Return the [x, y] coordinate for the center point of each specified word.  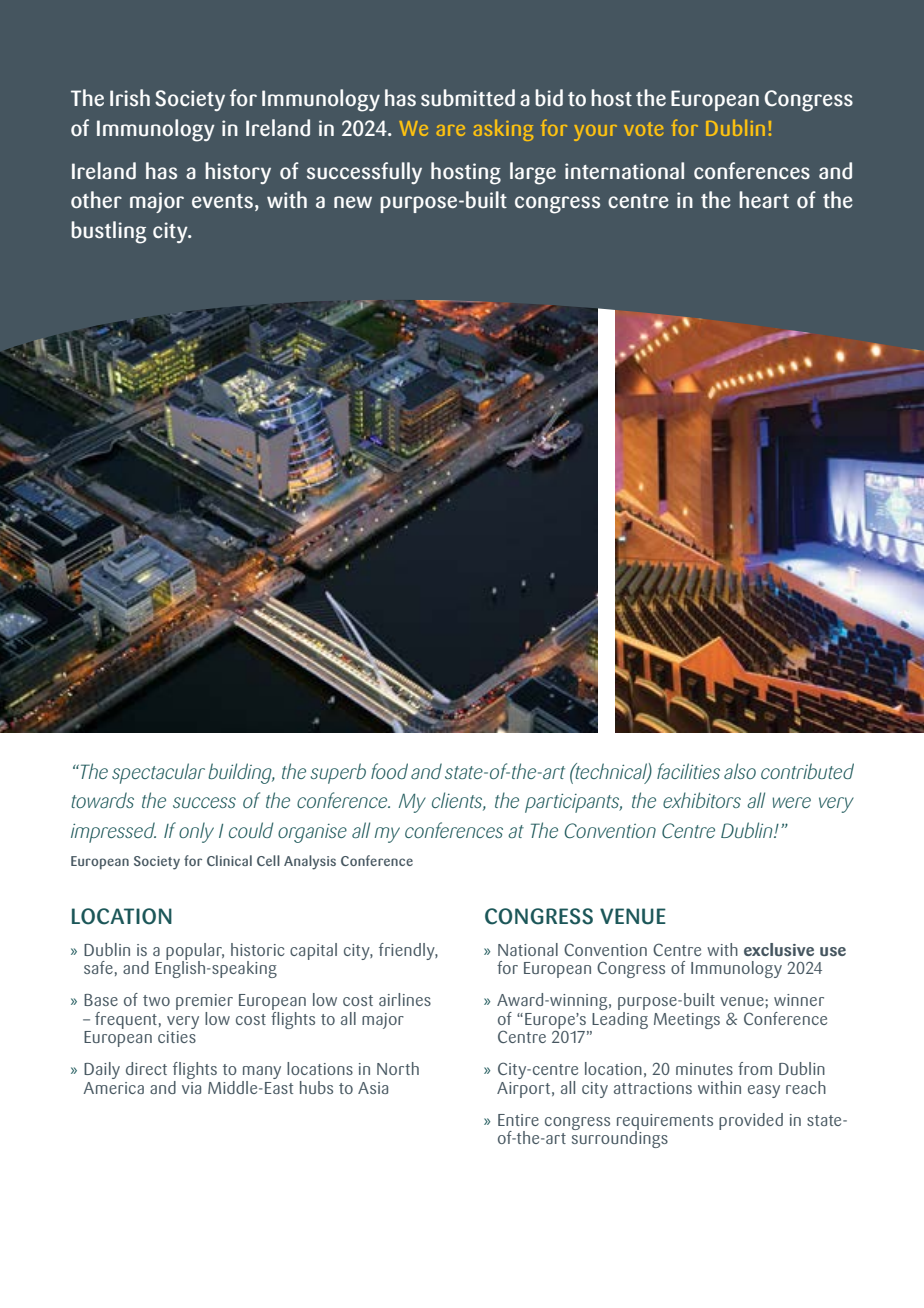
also [740, 771]
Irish [130, 97]
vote [643, 129]
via [191, 1088]
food [389, 771]
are [451, 130]
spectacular [158, 773]
